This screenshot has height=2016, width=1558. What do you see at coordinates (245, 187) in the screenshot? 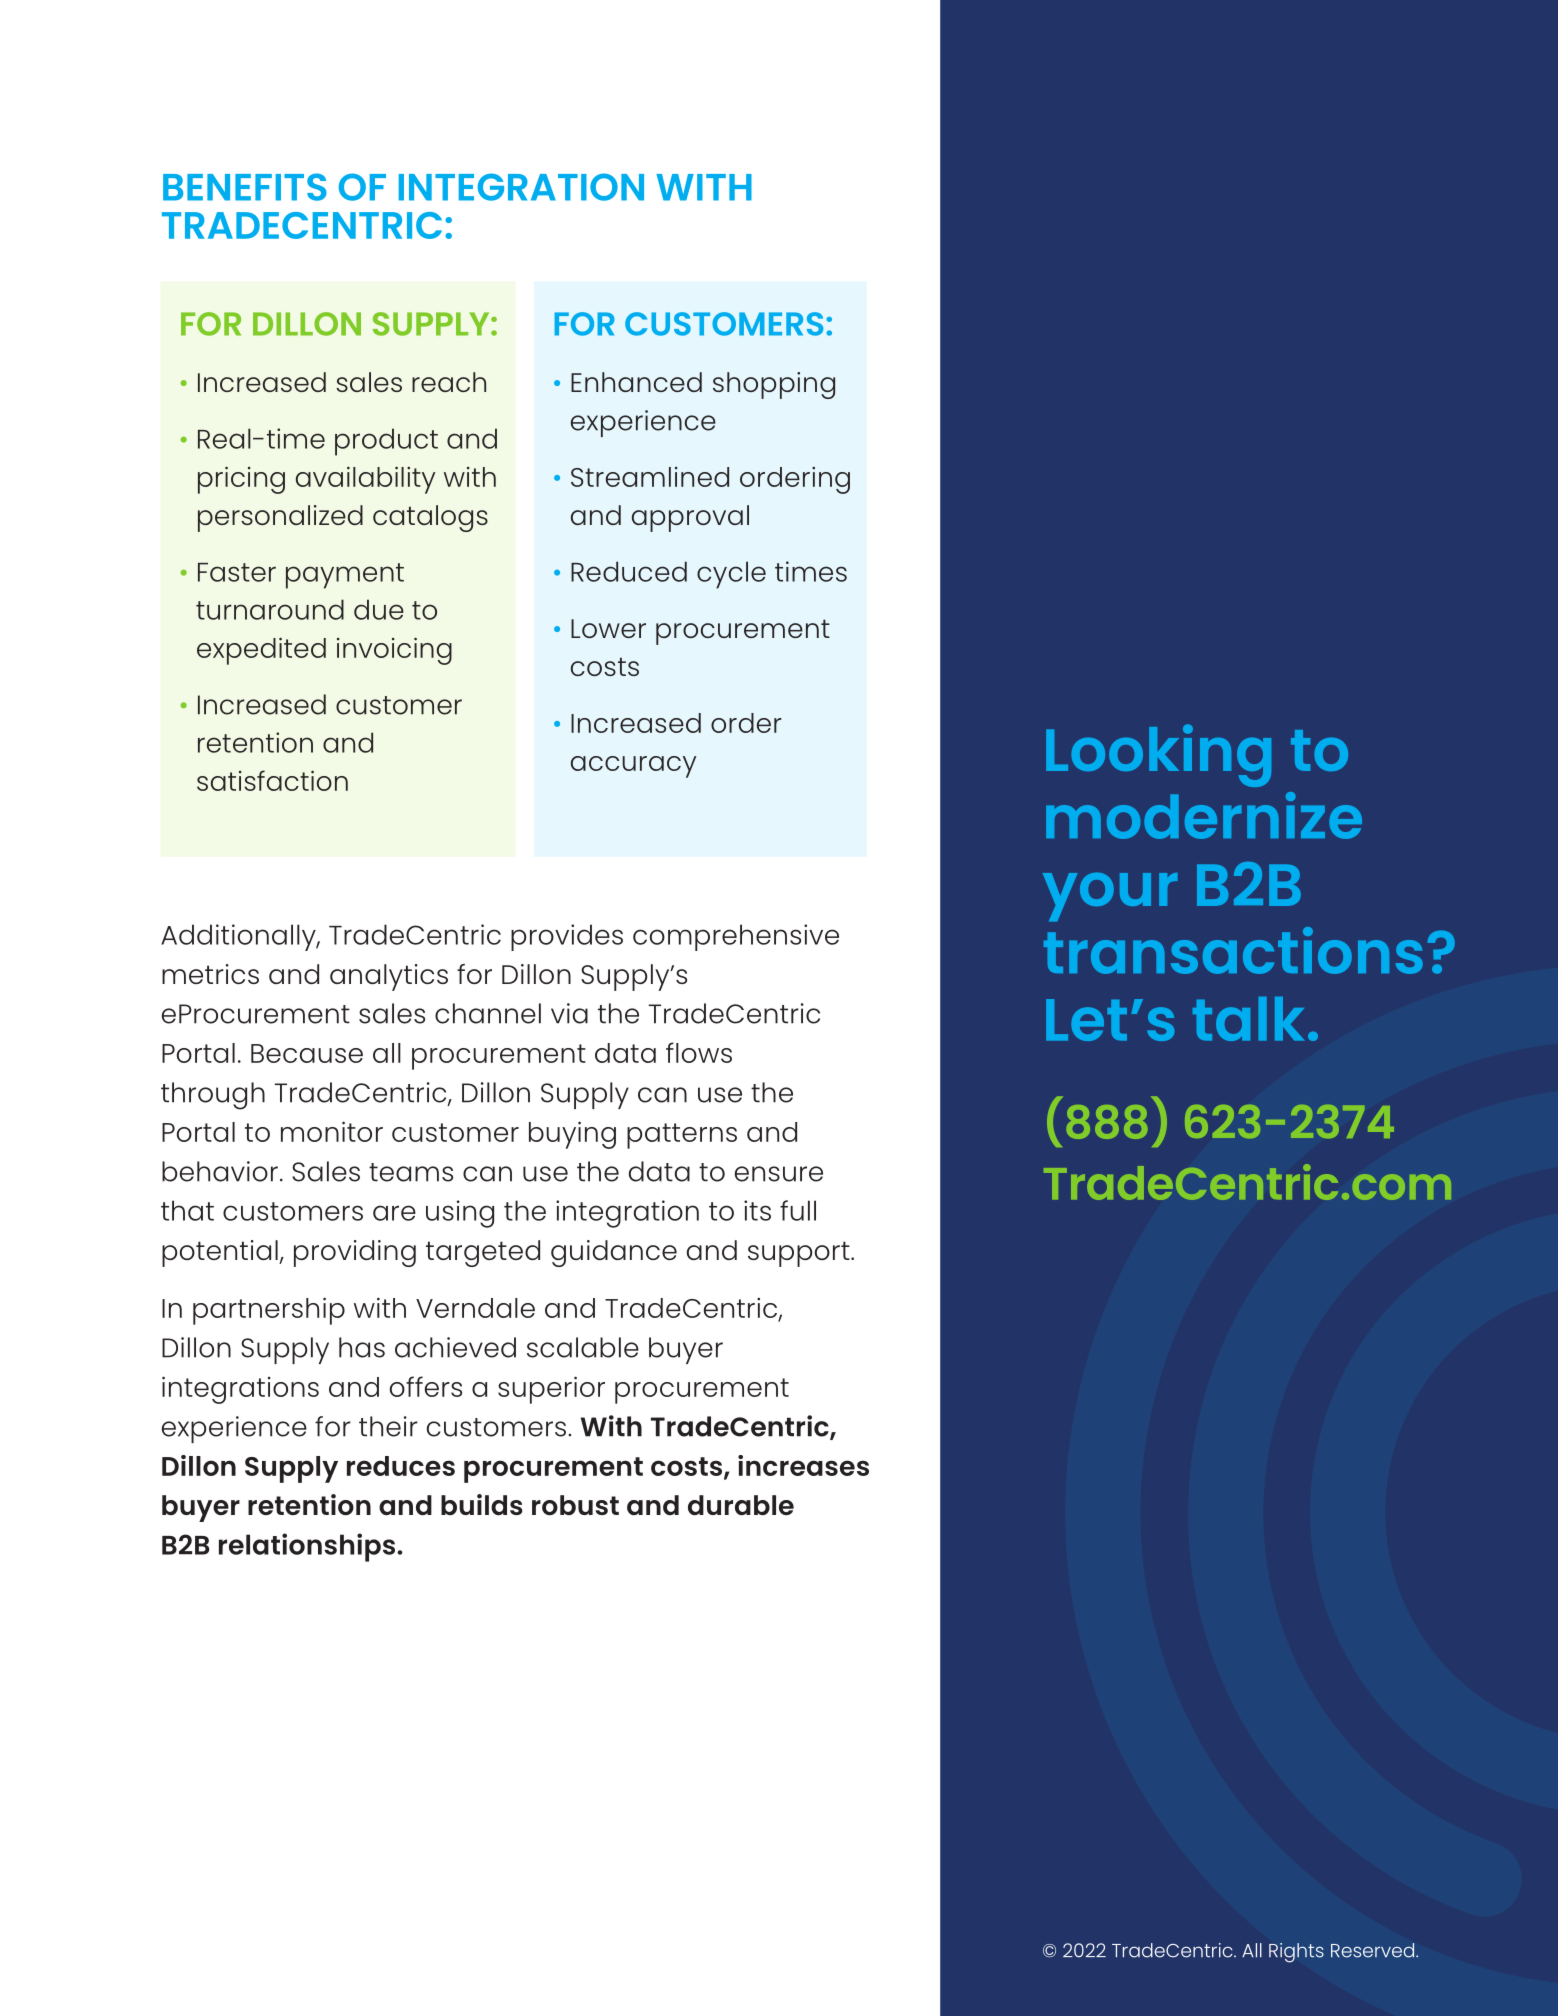
I see `BENEFITS` at bounding box center [245, 187].
